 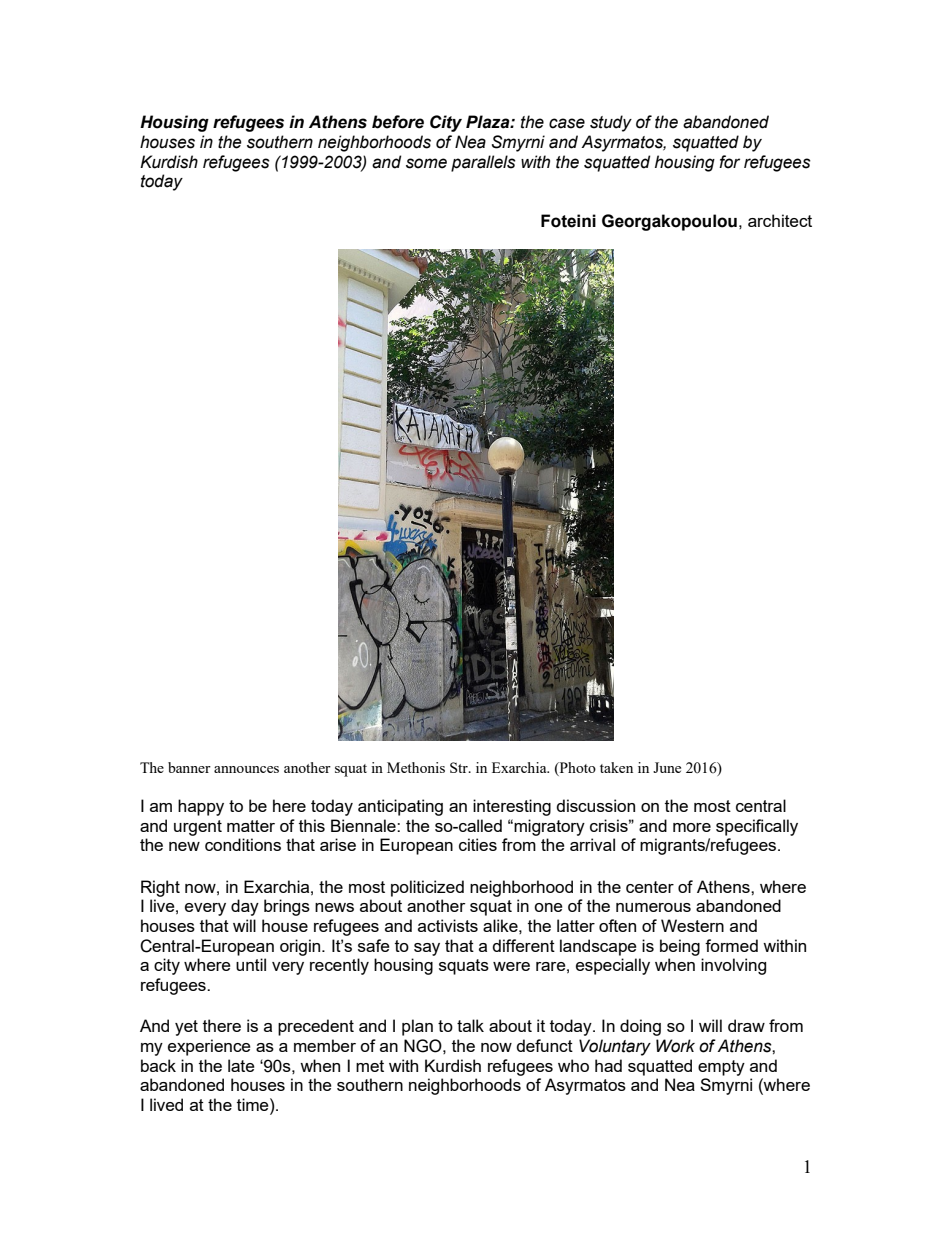 I want to click on taken, so click(x=616, y=767).
